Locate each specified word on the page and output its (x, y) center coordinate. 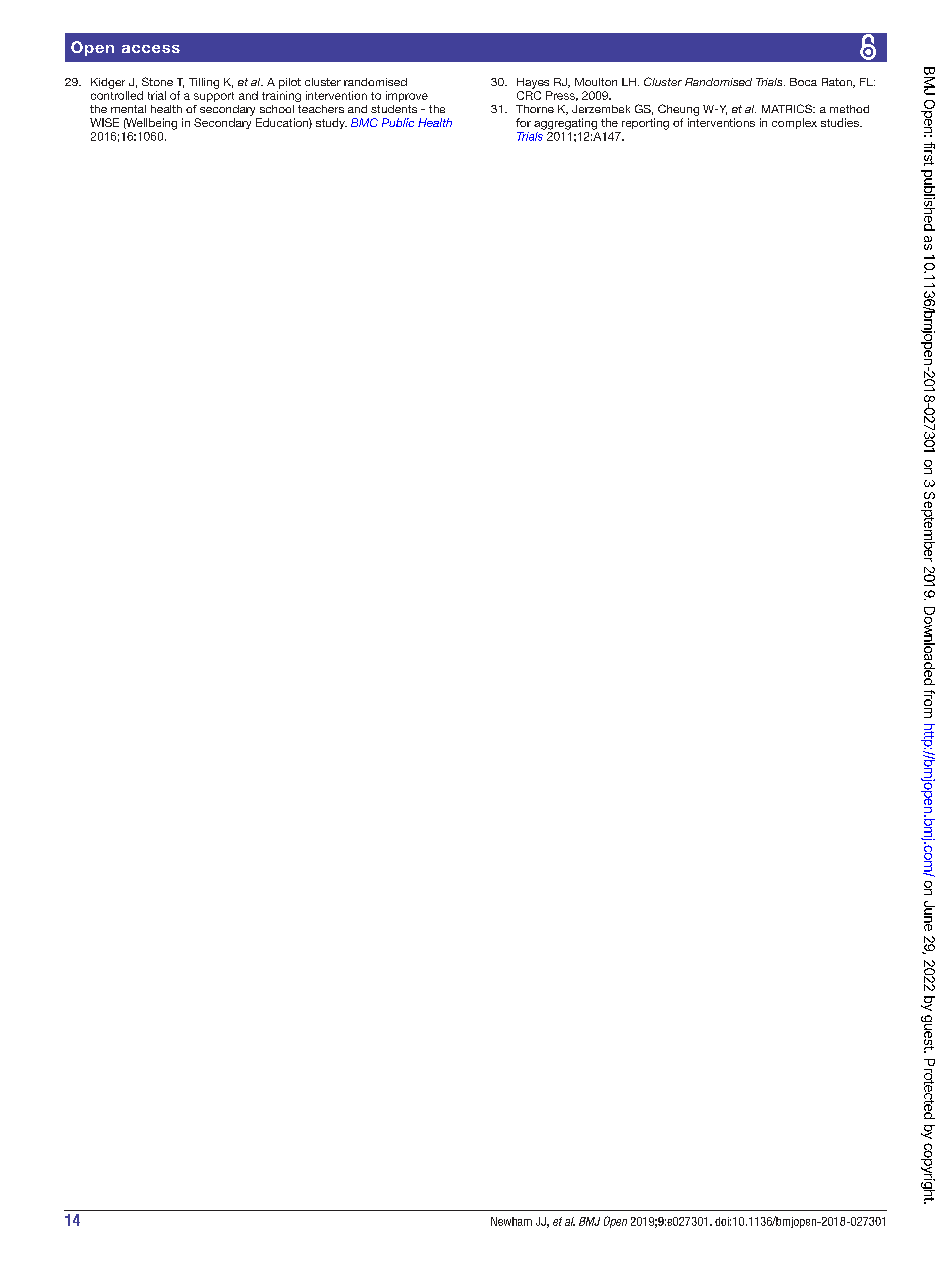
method (849, 109)
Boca (803, 82)
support (214, 97)
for (523, 122)
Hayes (533, 83)
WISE (104, 122)
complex (794, 123)
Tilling (204, 83)
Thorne (535, 109)
